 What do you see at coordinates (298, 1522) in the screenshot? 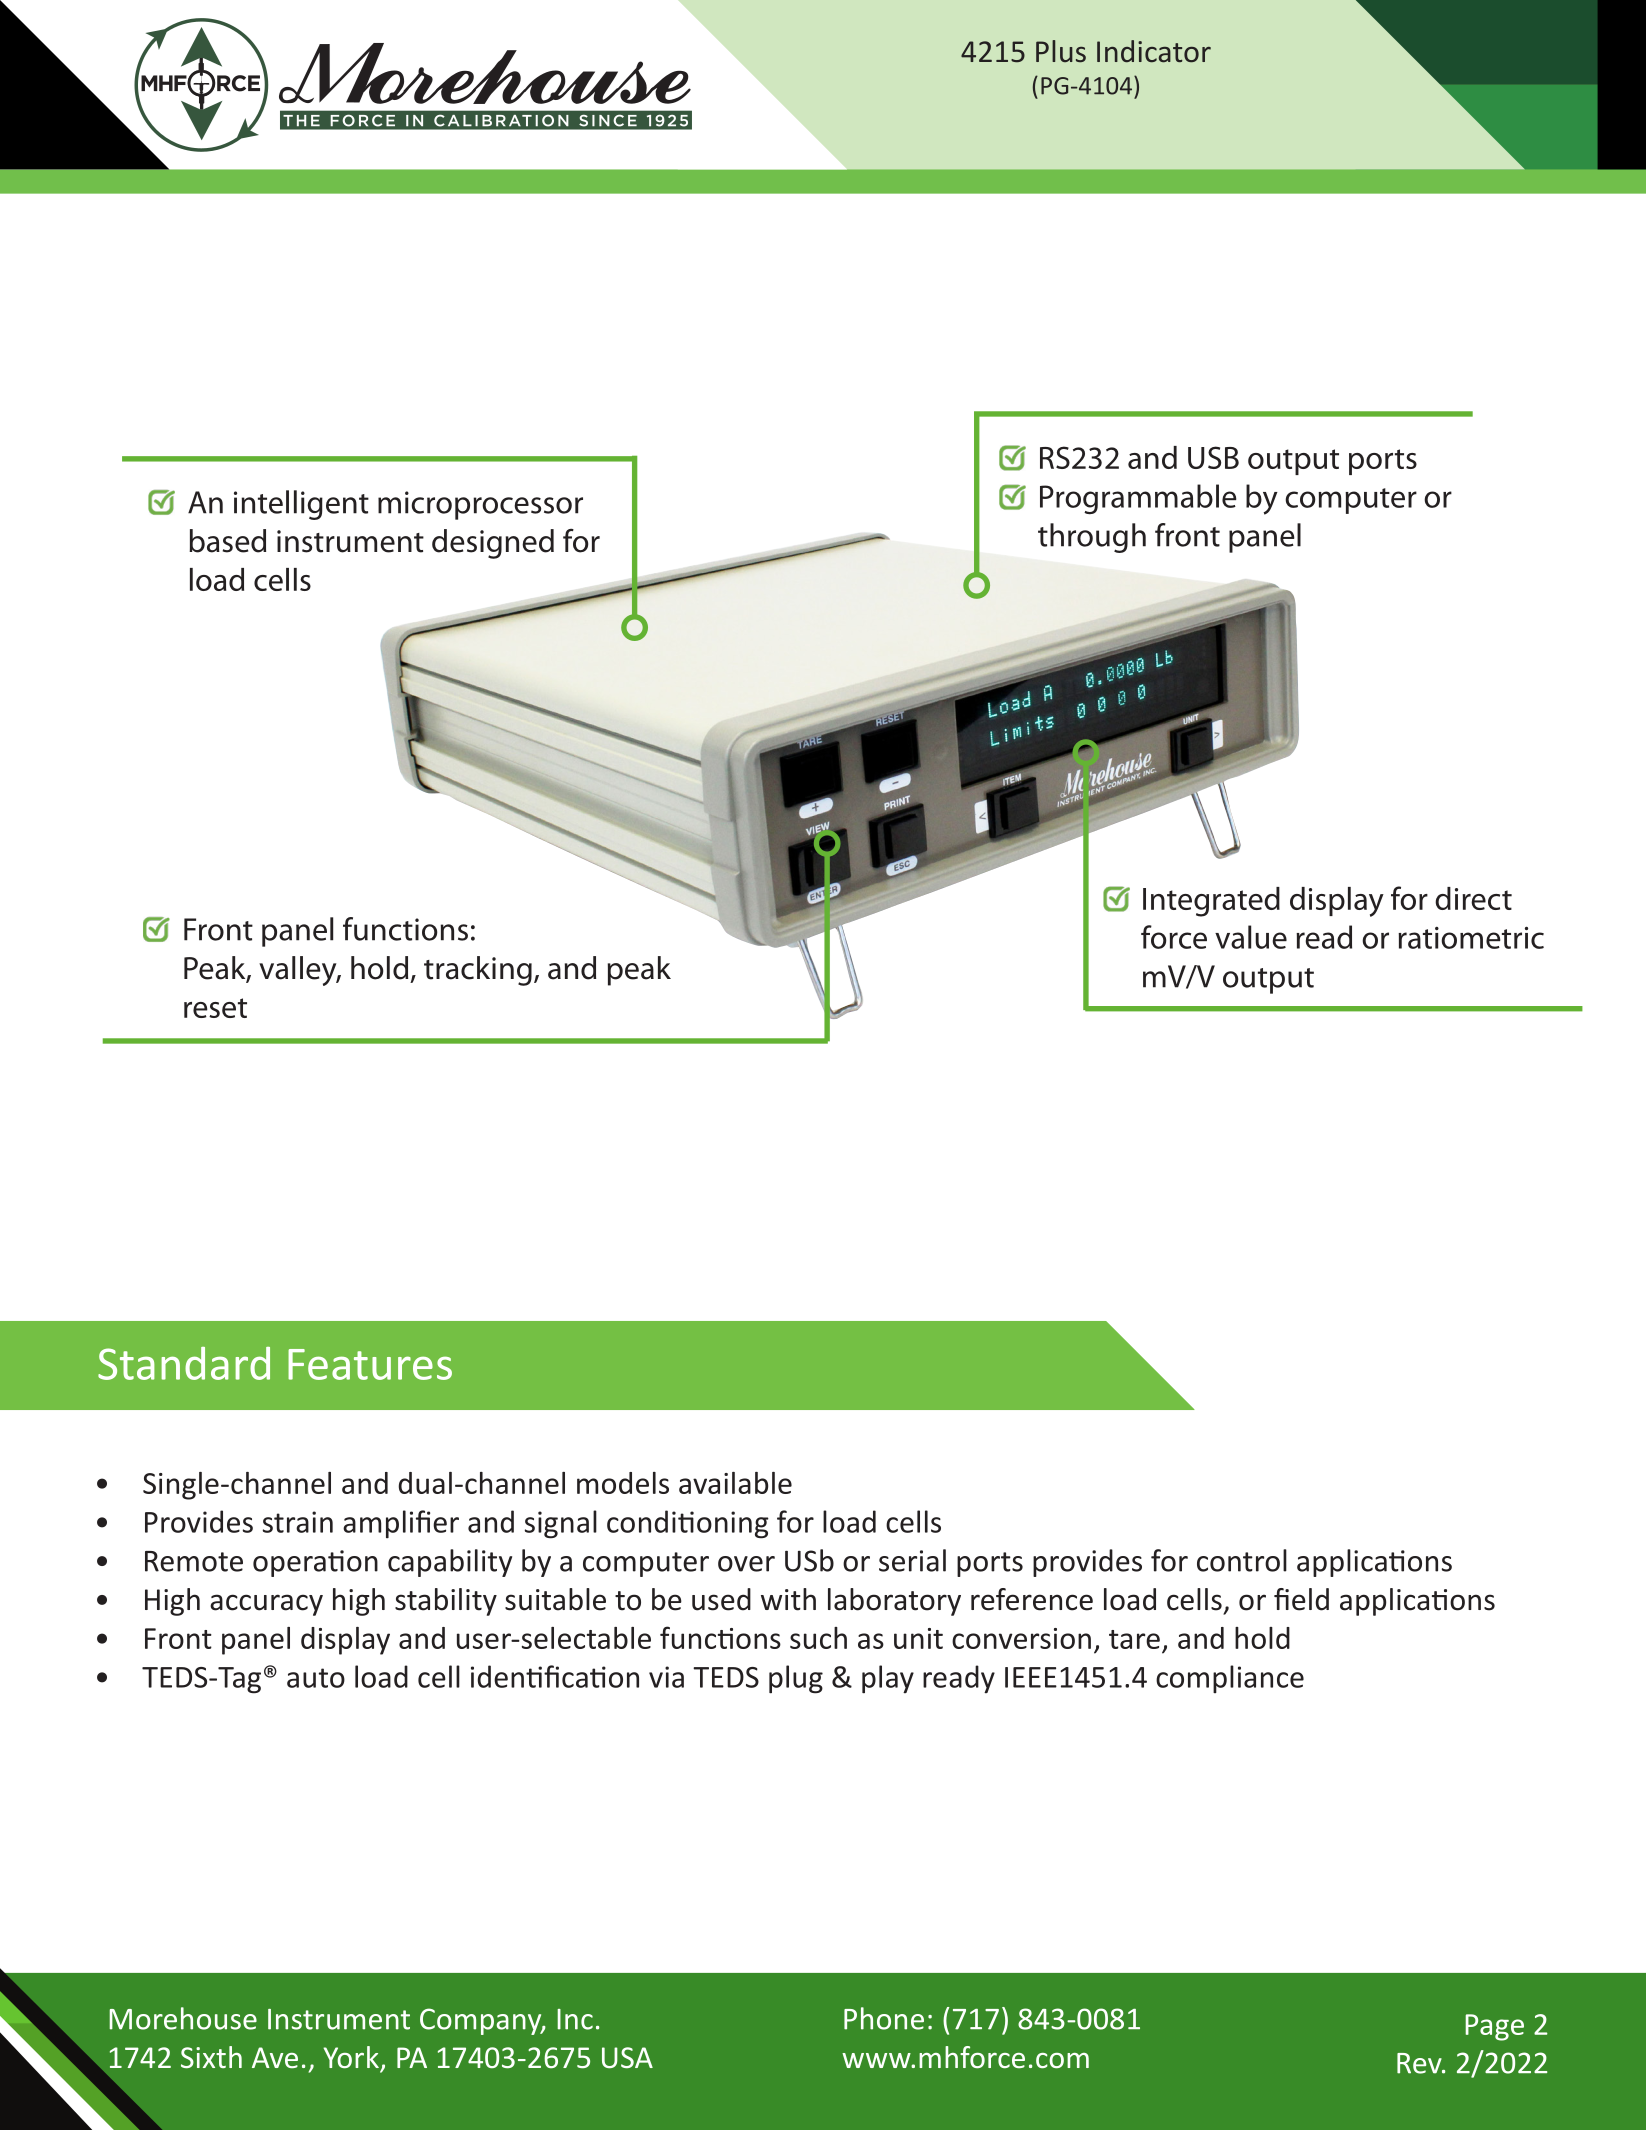
I see `strain` at bounding box center [298, 1522].
